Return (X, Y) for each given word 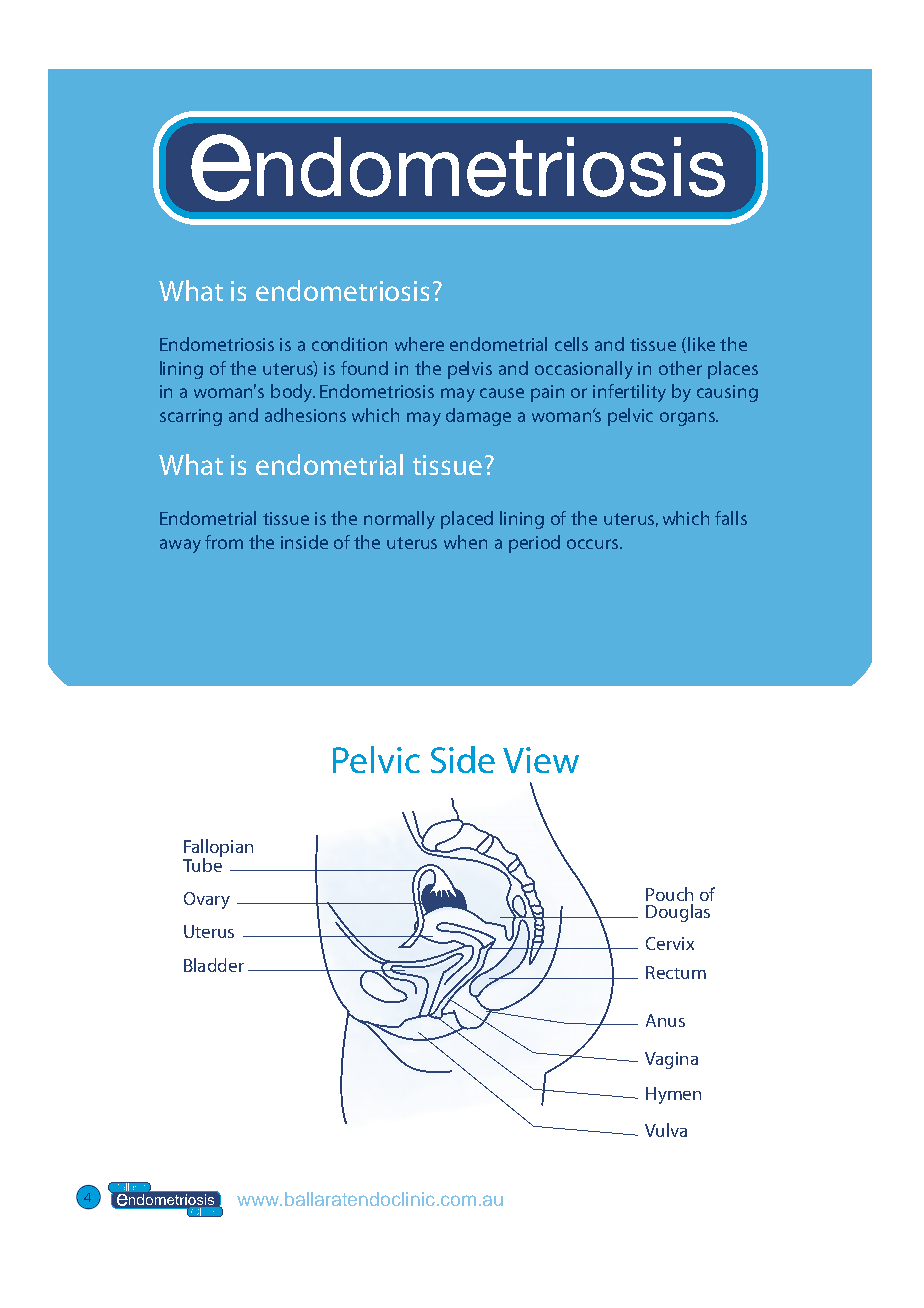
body (293, 393)
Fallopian (218, 849)
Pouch (669, 894)
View (541, 760)
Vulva (666, 1130)
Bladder (214, 965)
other (680, 368)
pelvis (470, 370)
